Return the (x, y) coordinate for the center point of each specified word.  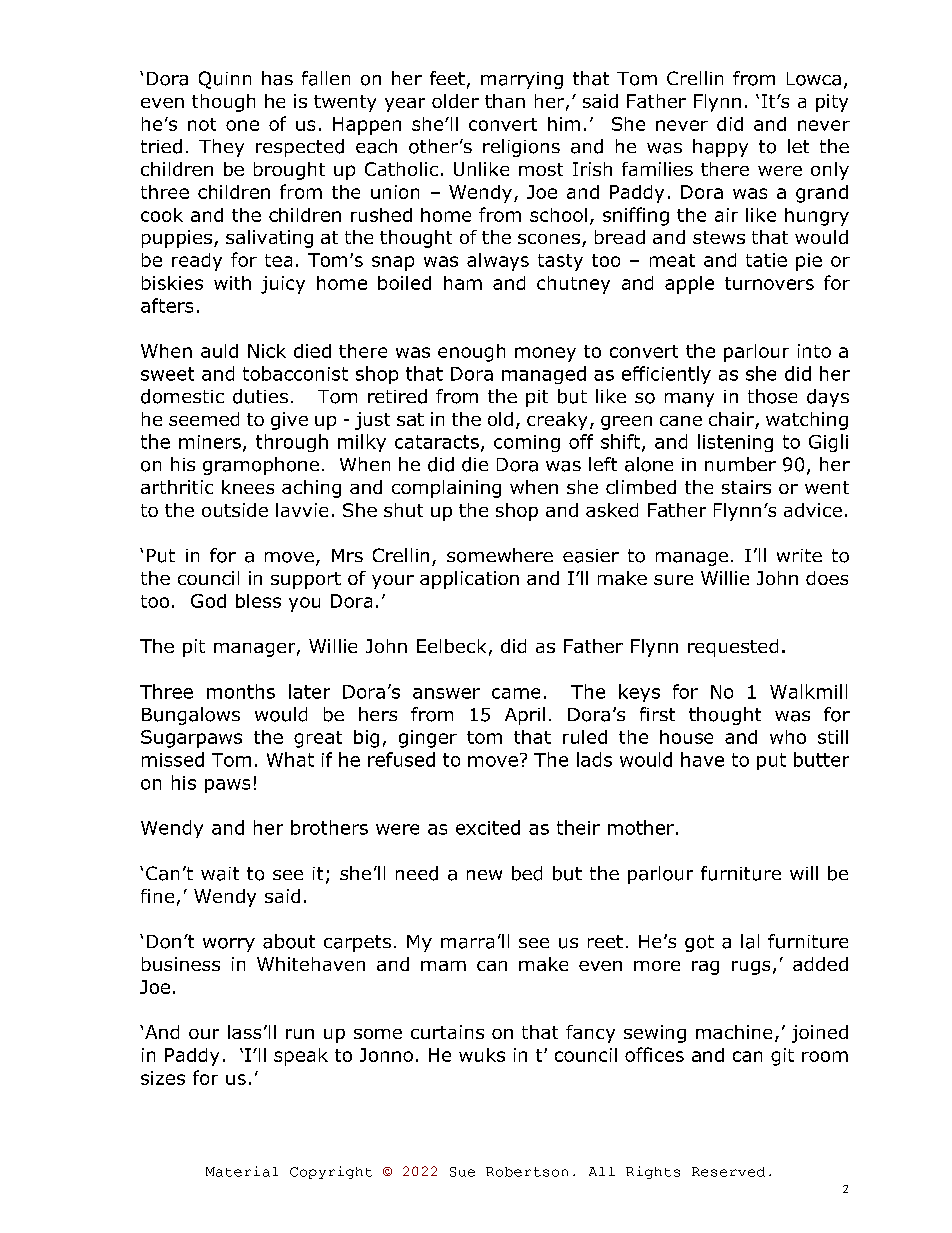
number (740, 464)
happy (720, 148)
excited (488, 827)
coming (527, 443)
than (505, 101)
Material (242, 1171)
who (788, 737)
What (290, 759)
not (202, 124)
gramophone (261, 466)
